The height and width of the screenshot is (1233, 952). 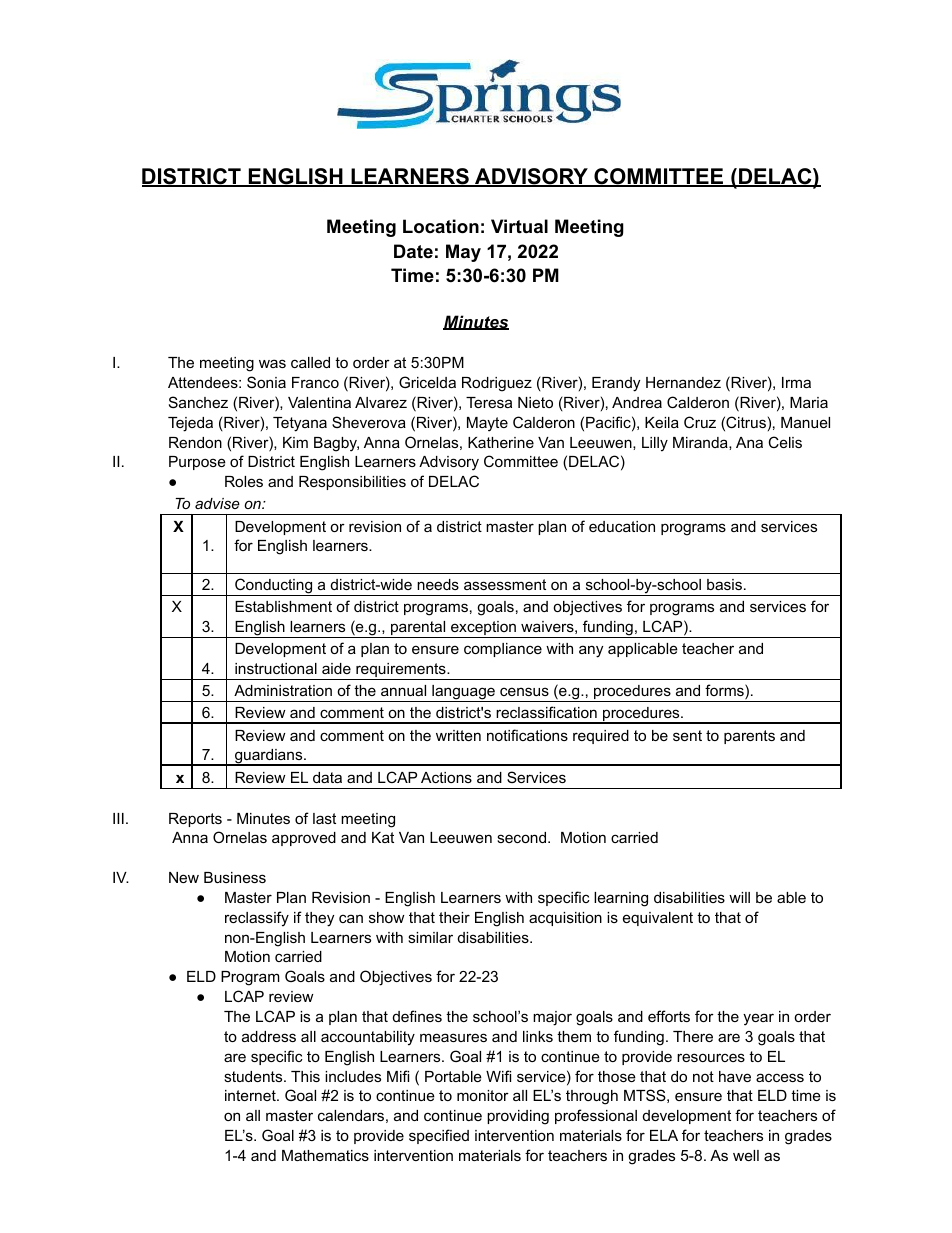 I want to click on Hernandez, so click(x=683, y=382).
